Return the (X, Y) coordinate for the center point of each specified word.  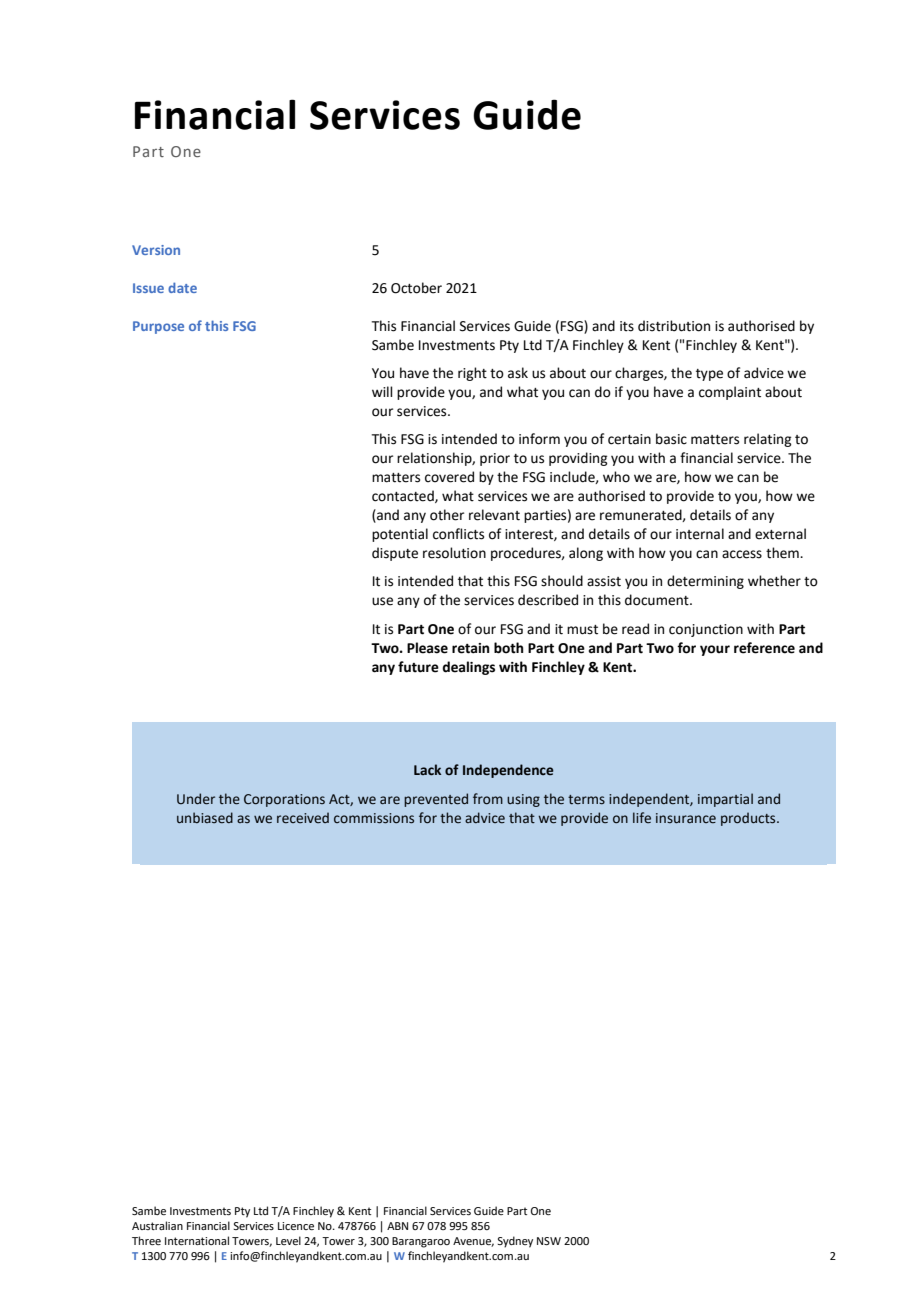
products (749, 819)
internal (700, 534)
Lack (427, 770)
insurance (686, 818)
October (416, 288)
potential (400, 535)
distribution (674, 326)
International (197, 1240)
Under (196, 799)
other (447, 515)
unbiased (205, 818)
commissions (374, 818)
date (182, 287)
